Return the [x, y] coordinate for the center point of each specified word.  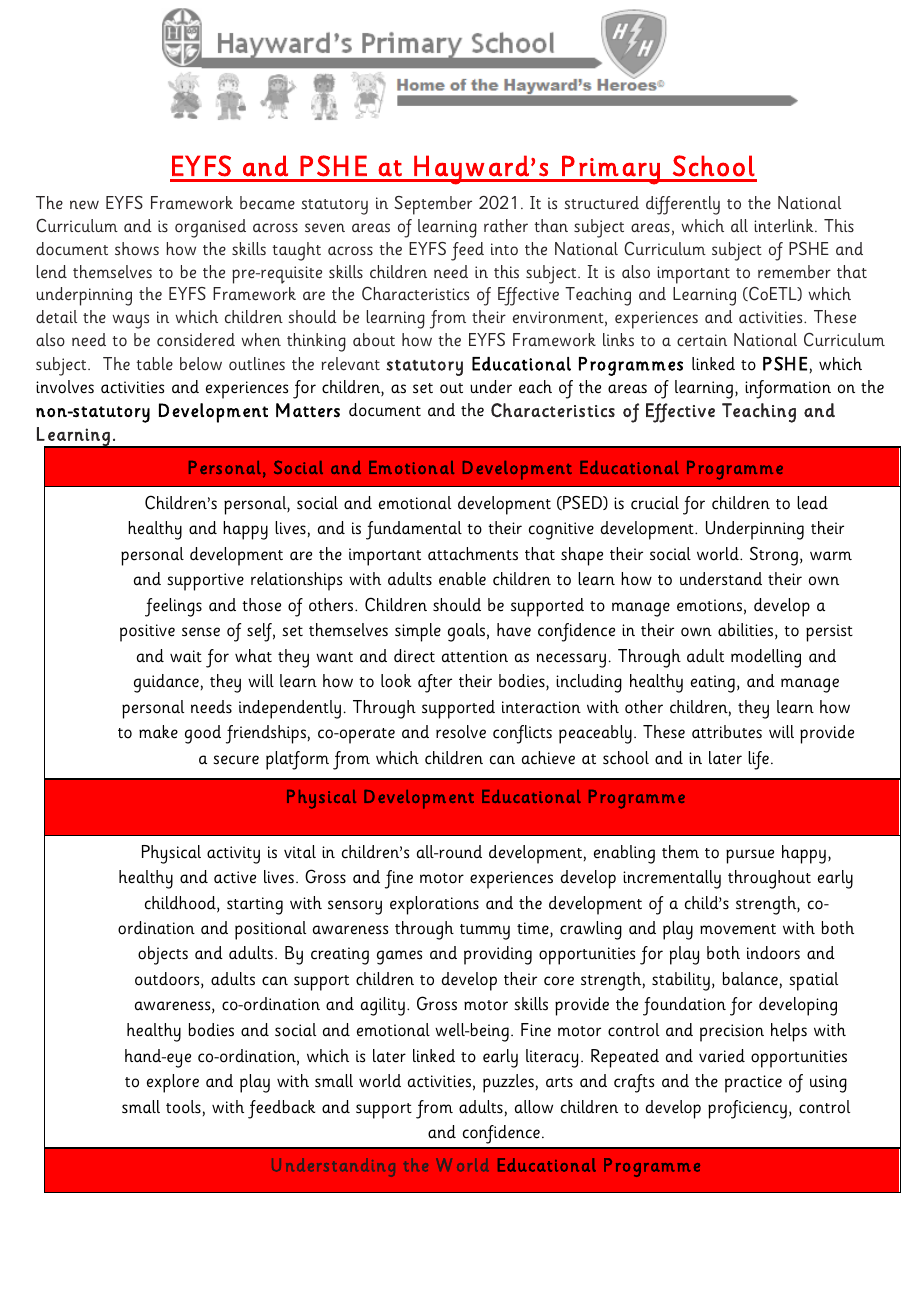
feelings [173, 607]
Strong [774, 556]
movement [738, 929]
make [158, 732]
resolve [461, 732]
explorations [434, 905]
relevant [350, 363]
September [433, 205]
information [788, 389]
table [155, 363]
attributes [727, 732]
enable [462, 579]
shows [137, 249]
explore [173, 1083]
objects [163, 955]
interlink [785, 225]
